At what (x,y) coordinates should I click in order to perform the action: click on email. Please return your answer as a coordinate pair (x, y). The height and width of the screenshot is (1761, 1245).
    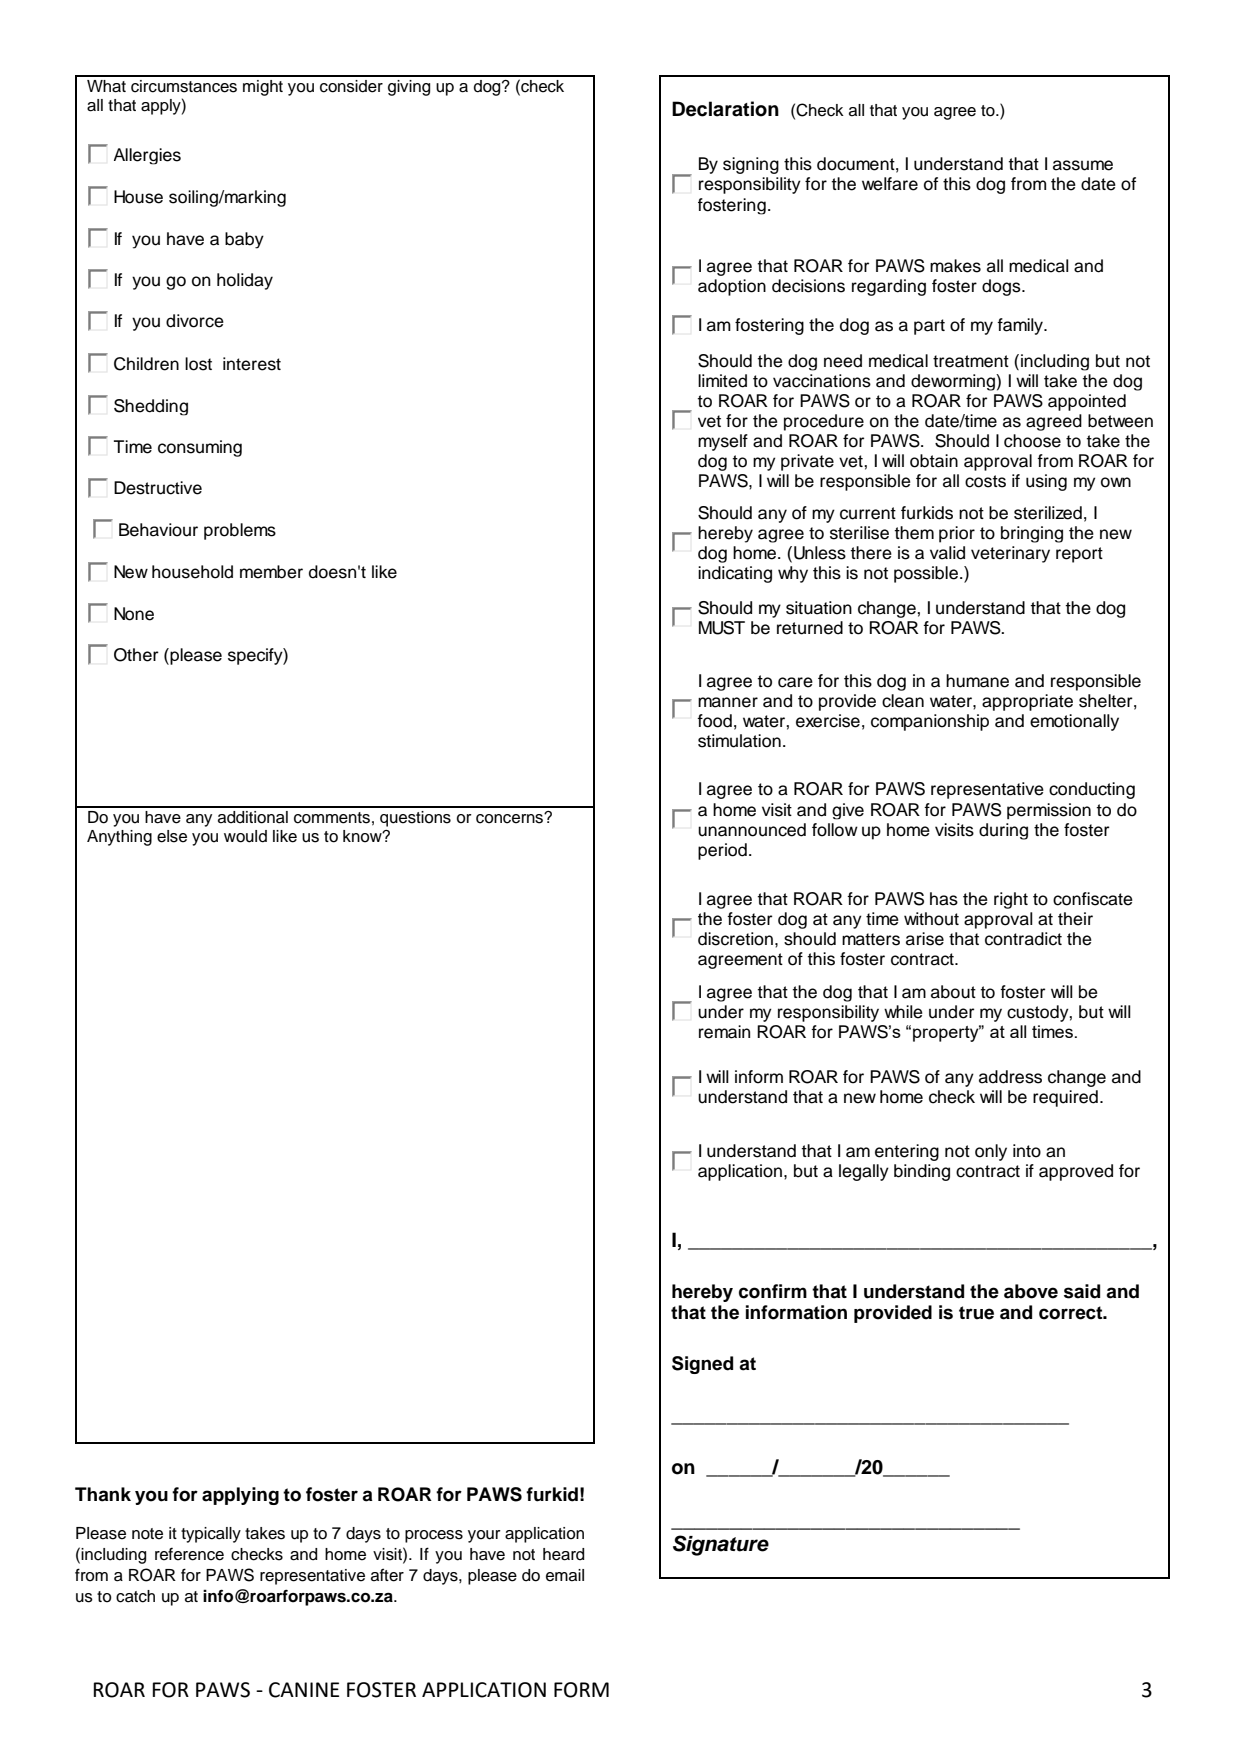
    Looking at the image, I should click on (565, 1575).
